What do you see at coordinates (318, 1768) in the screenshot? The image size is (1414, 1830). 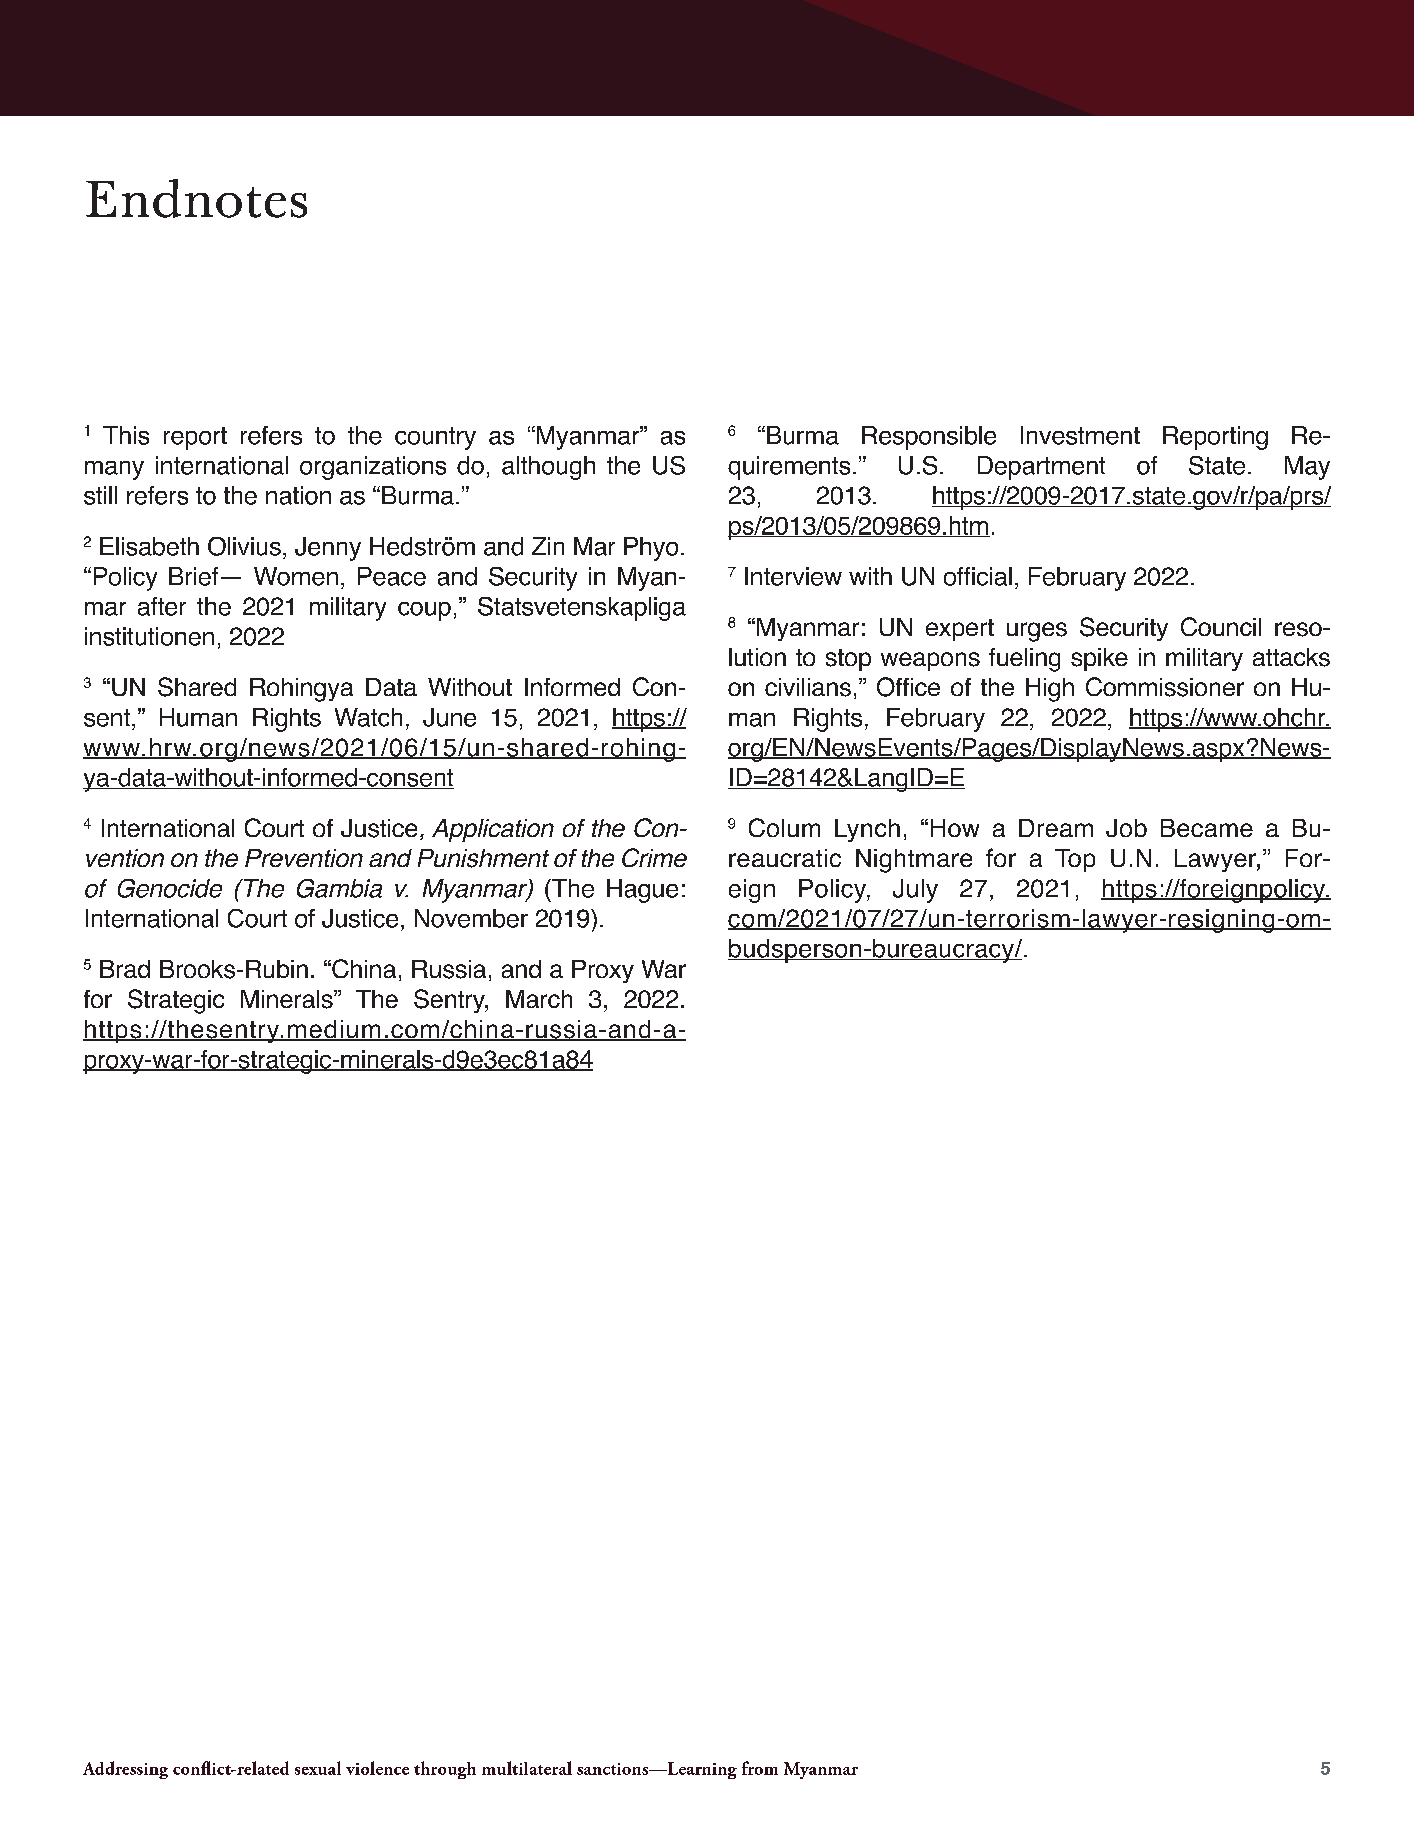 I see `sexual` at bounding box center [318, 1768].
